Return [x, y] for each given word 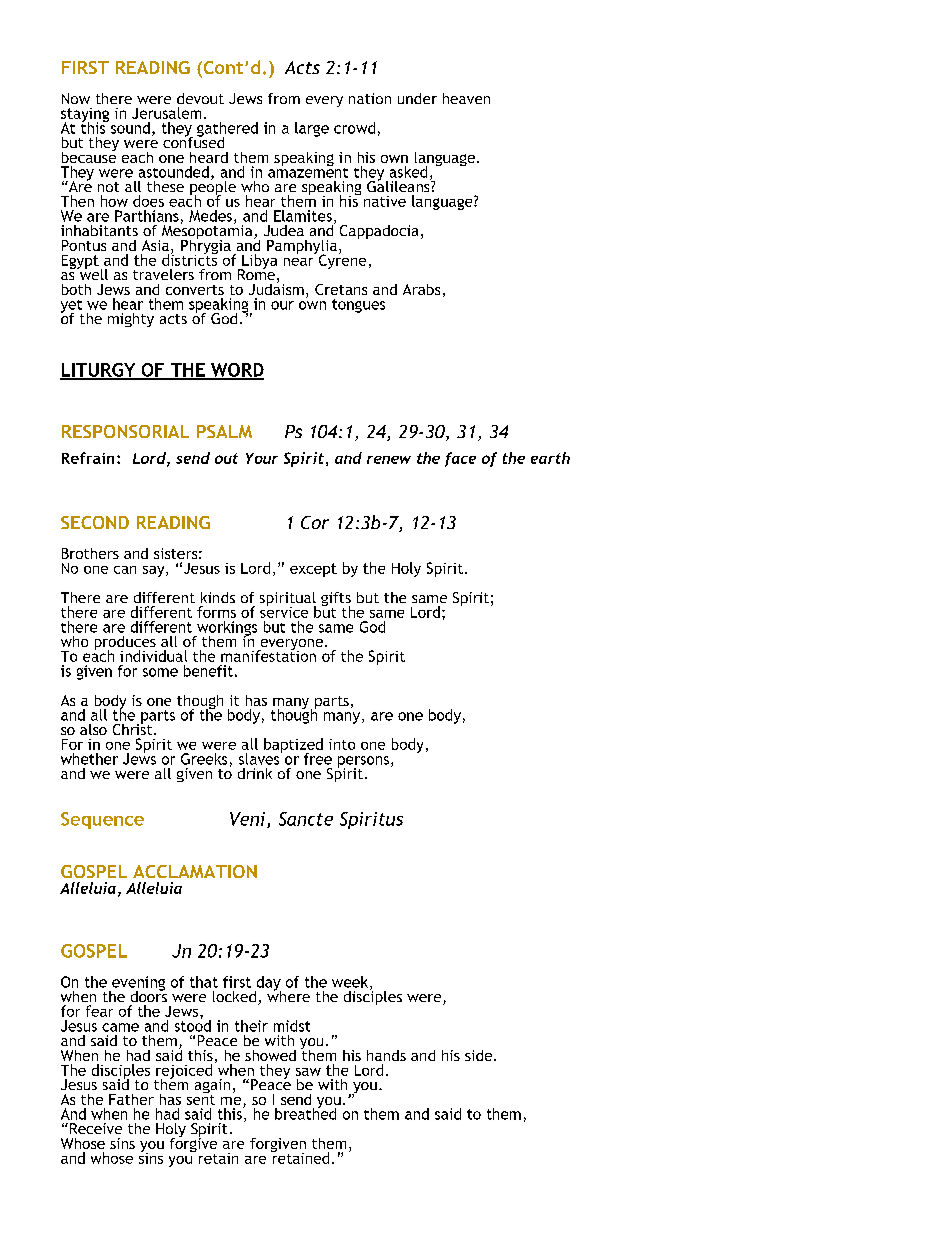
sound [129, 127]
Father [131, 1099]
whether [89, 759]
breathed [305, 1112]
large [312, 129]
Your [262, 458]
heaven [466, 98]
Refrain [88, 458]
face [460, 459]
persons [363, 763]
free [318, 759]
